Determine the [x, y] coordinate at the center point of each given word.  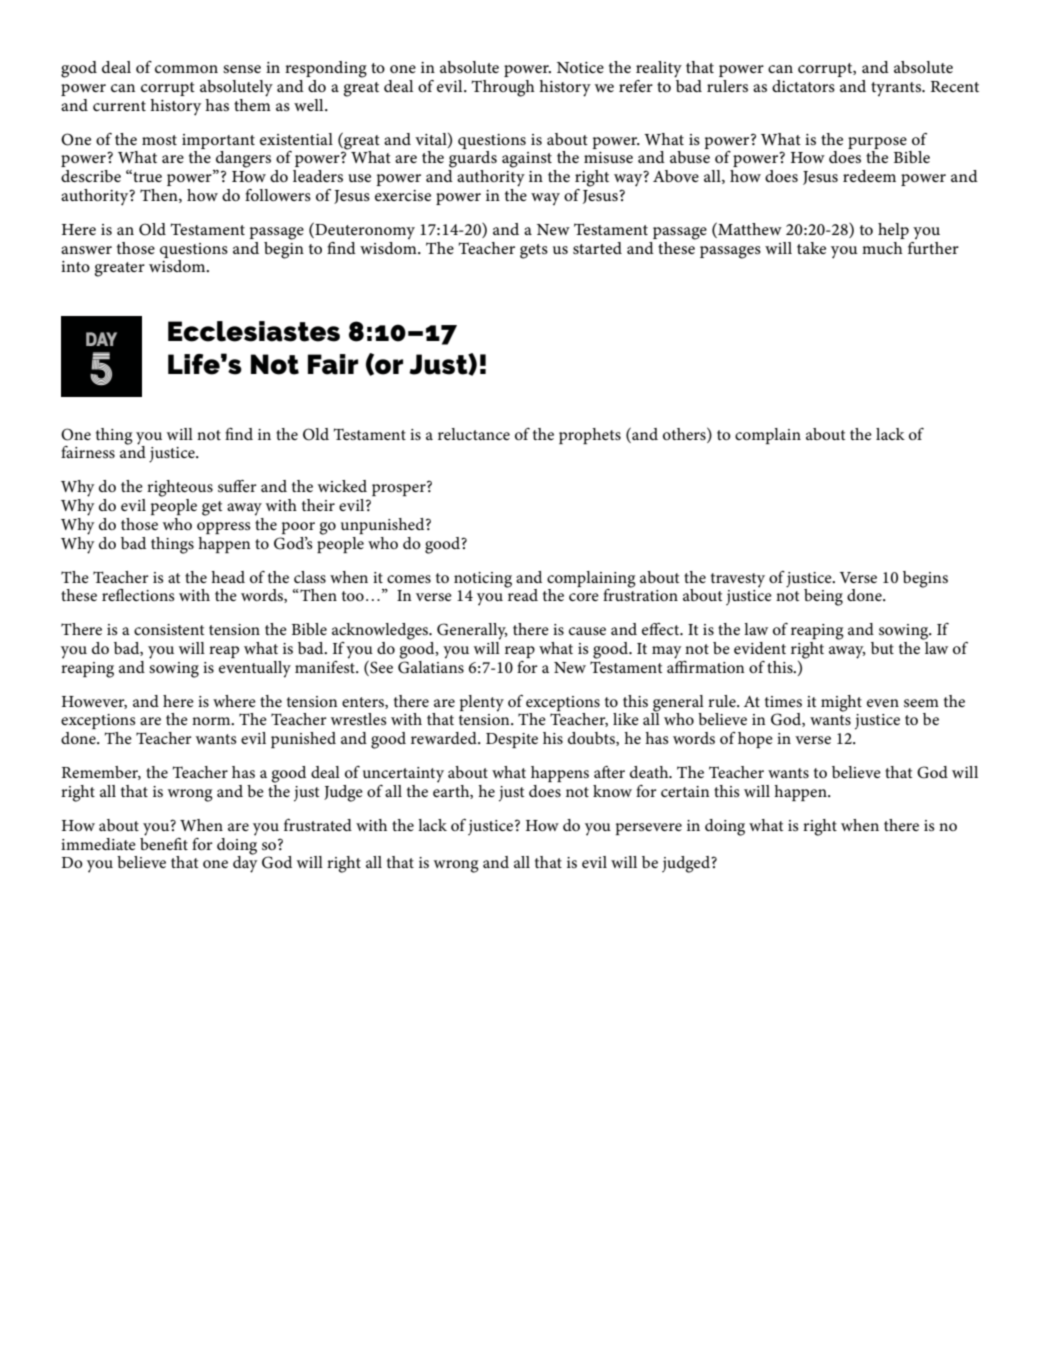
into [75, 266]
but [882, 648]
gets [534, 251]
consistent [169, 629]
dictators [803, 86]
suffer [237, 486]
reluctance [474, 434]
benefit [164, 842]
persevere [649, 829]
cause [587, 631]
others [685, 433]
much [882, 248]
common [186, 69]
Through [503, 88]
